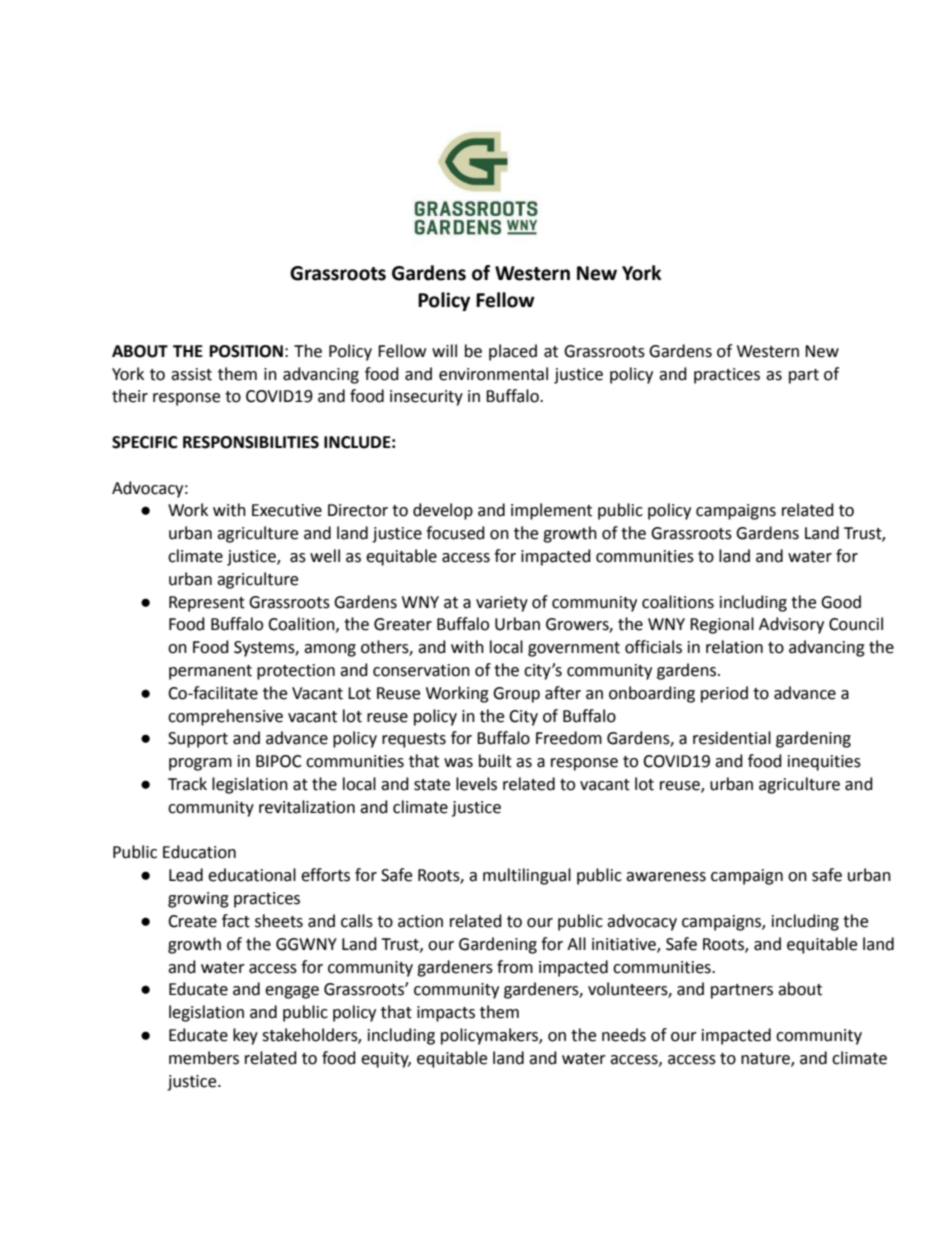 This document has height=1233, width=952. What do you see at coordinates (476, 784) in the document?
I see `levels` at bounding box center [476, 784].
